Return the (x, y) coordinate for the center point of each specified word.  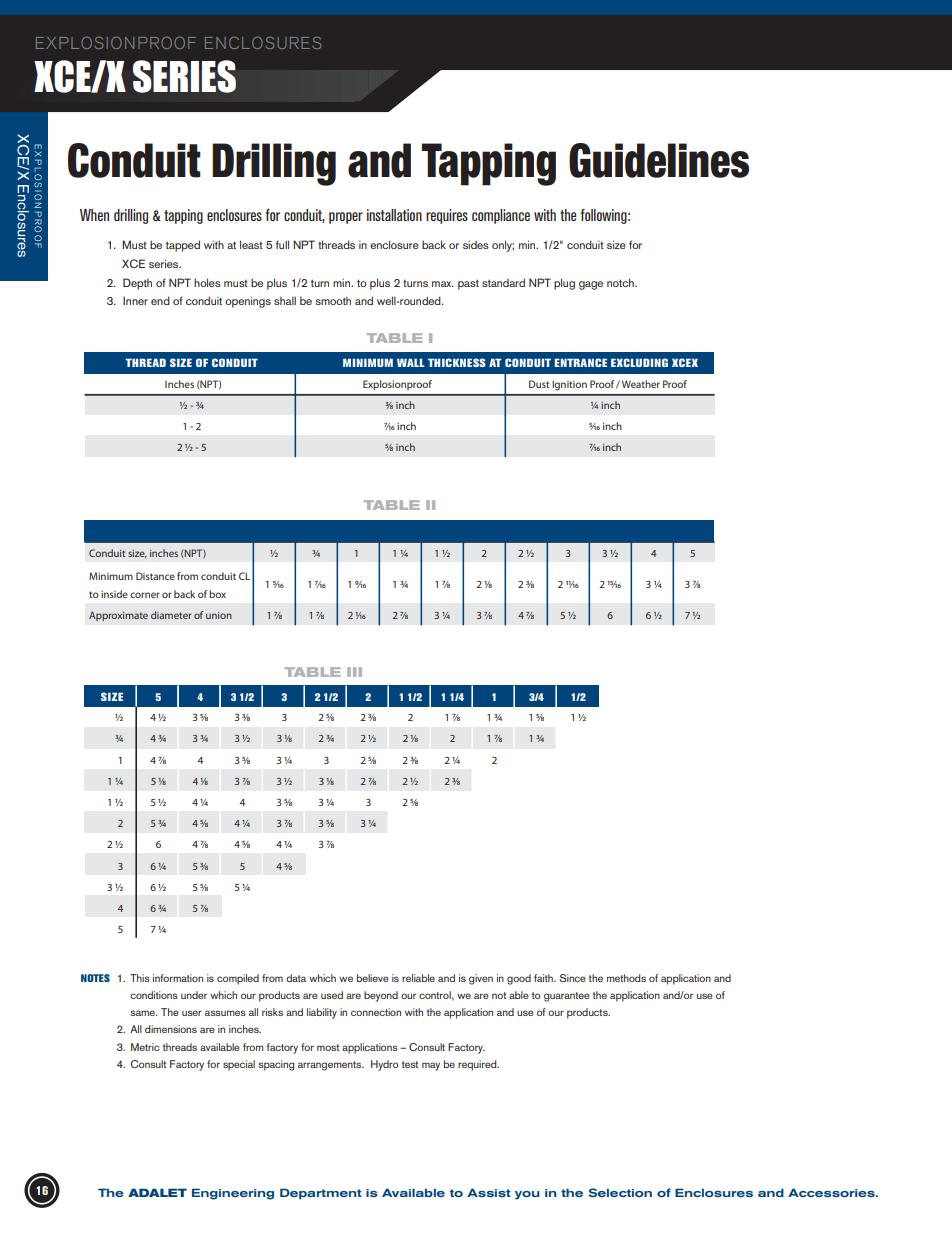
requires (447, 216)
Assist (489, 1192)
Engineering (233, 1194)
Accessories (832, 1192)
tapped (183, 246)
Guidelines (659, 160)
